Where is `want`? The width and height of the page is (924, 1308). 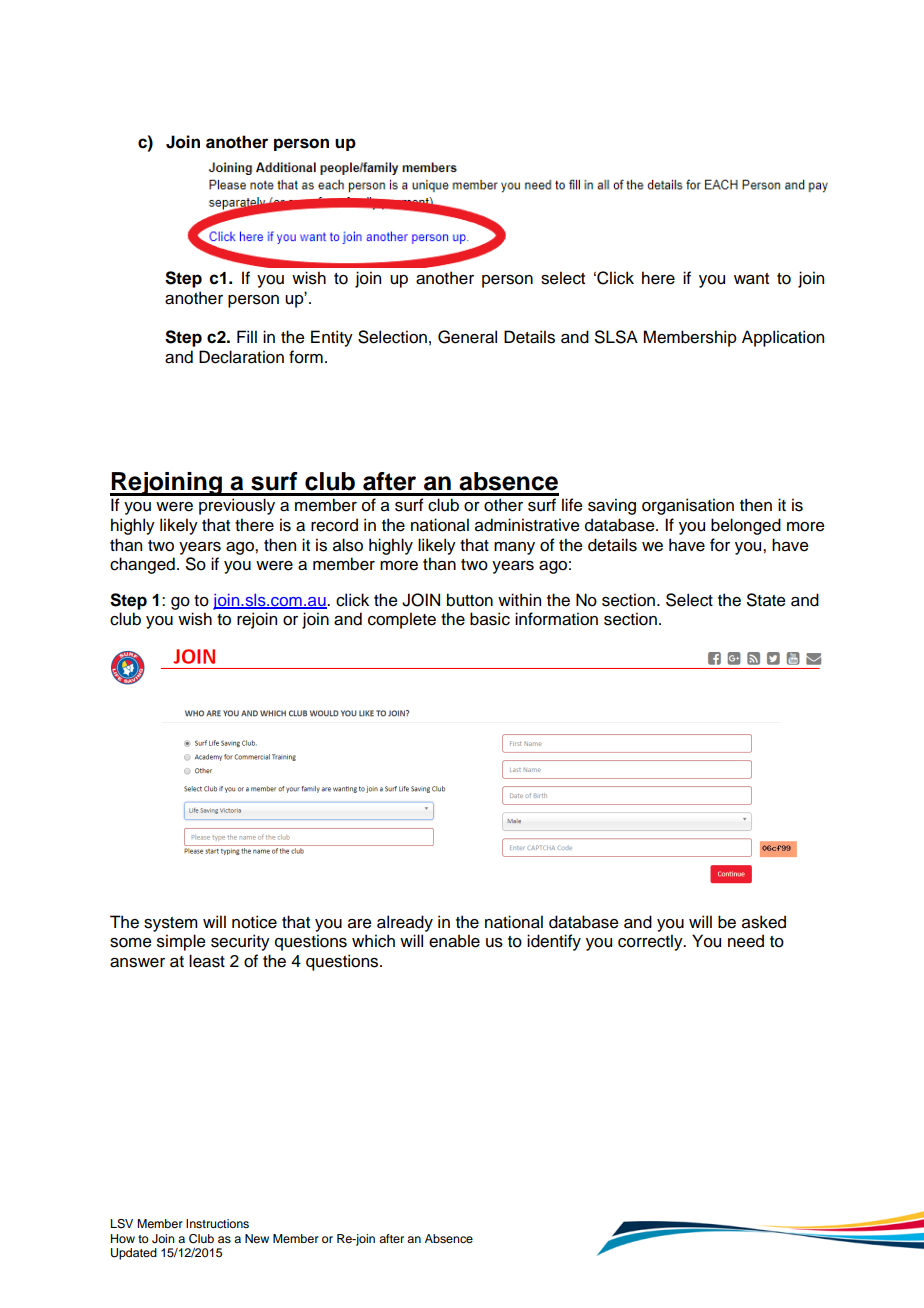
want is located at coordinates (751, 279).
